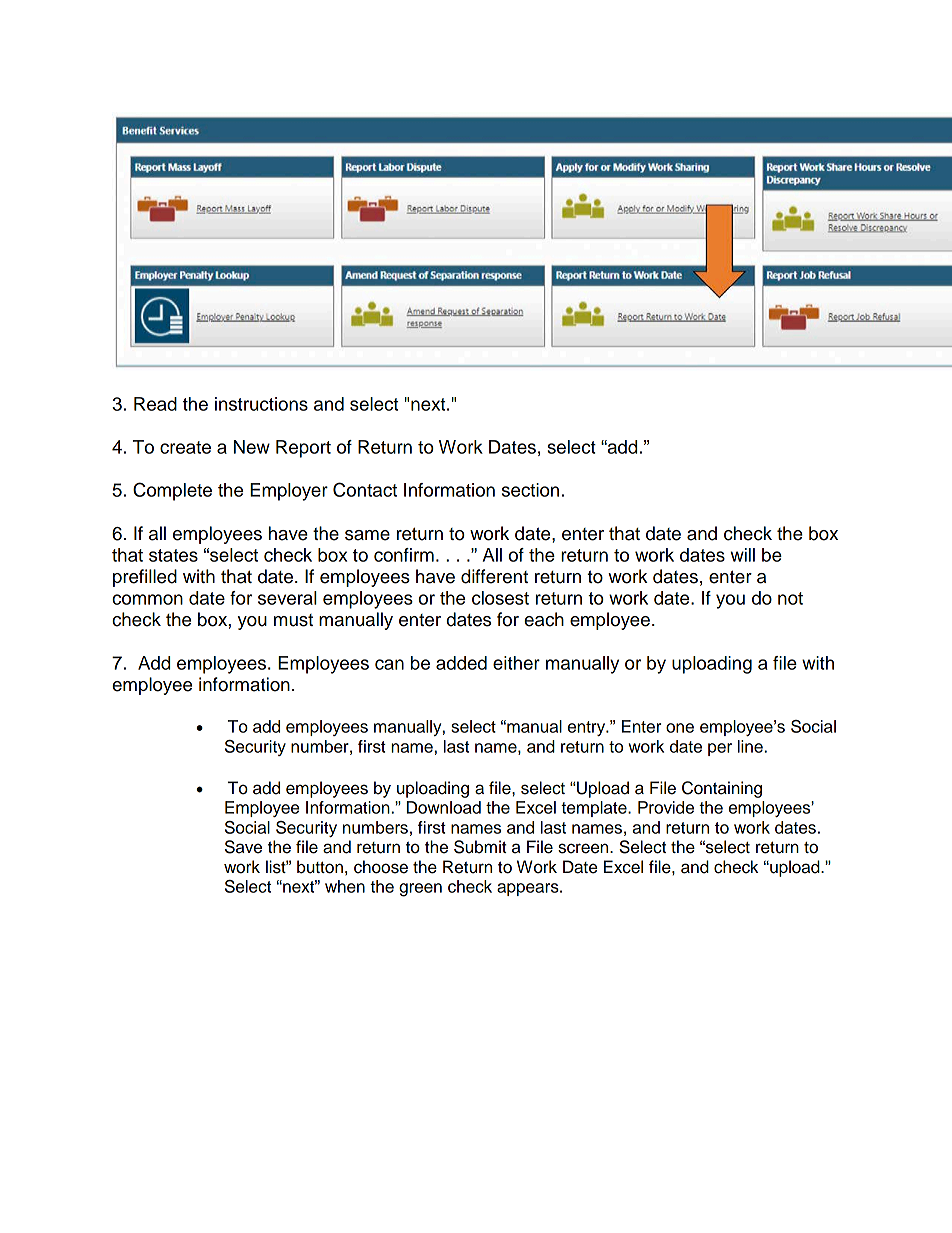 The height and width of the page is (1233, 952). I want to click on several, so click(287, 598).
